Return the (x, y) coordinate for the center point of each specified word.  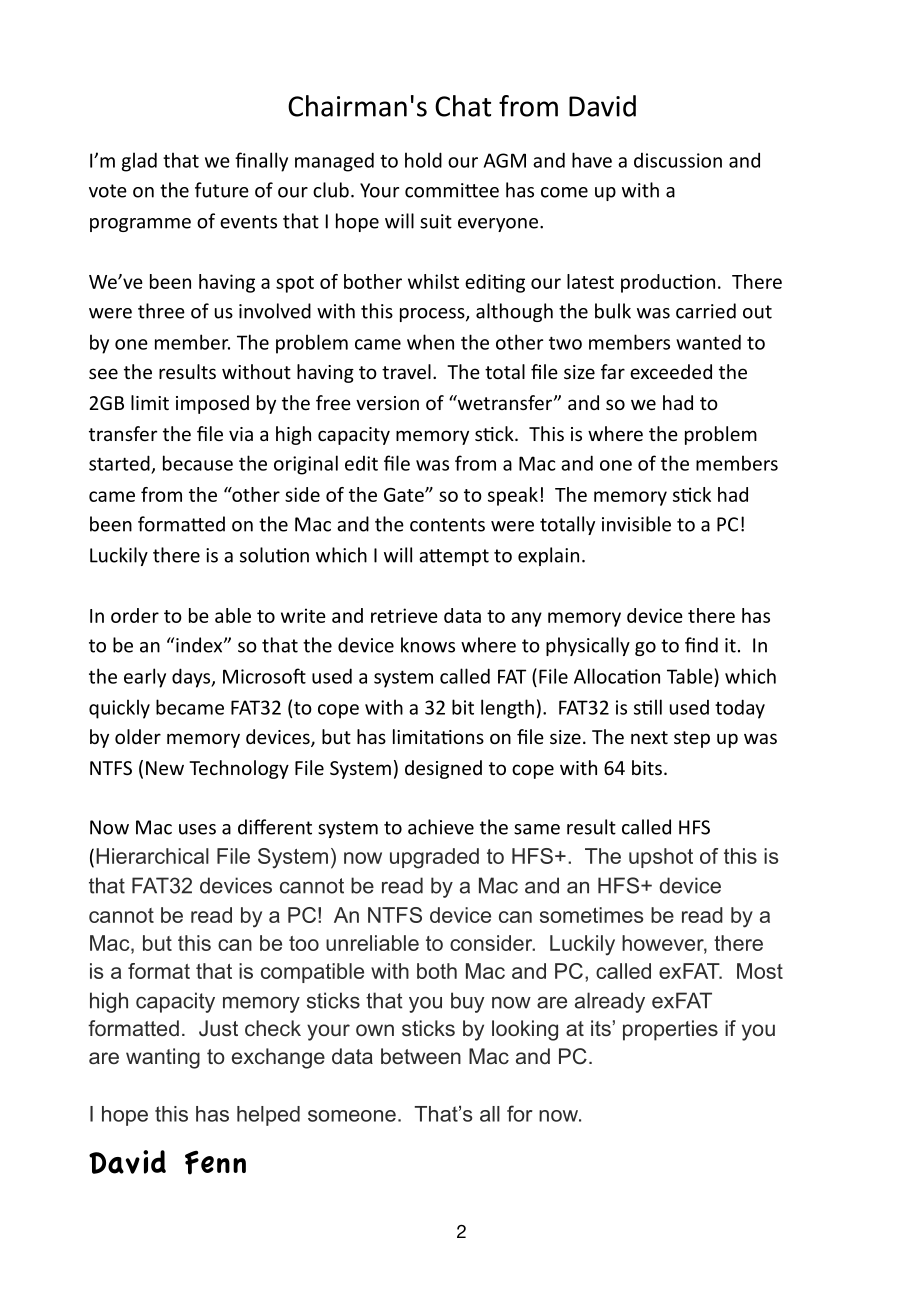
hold (423, 160)
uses (197, 829)
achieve (441, 827)
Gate (405, 495)
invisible (636, 524)
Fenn (215, 1162)
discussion (678, 160)
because (198, 463)
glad (139, 162)
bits (647, 767)
